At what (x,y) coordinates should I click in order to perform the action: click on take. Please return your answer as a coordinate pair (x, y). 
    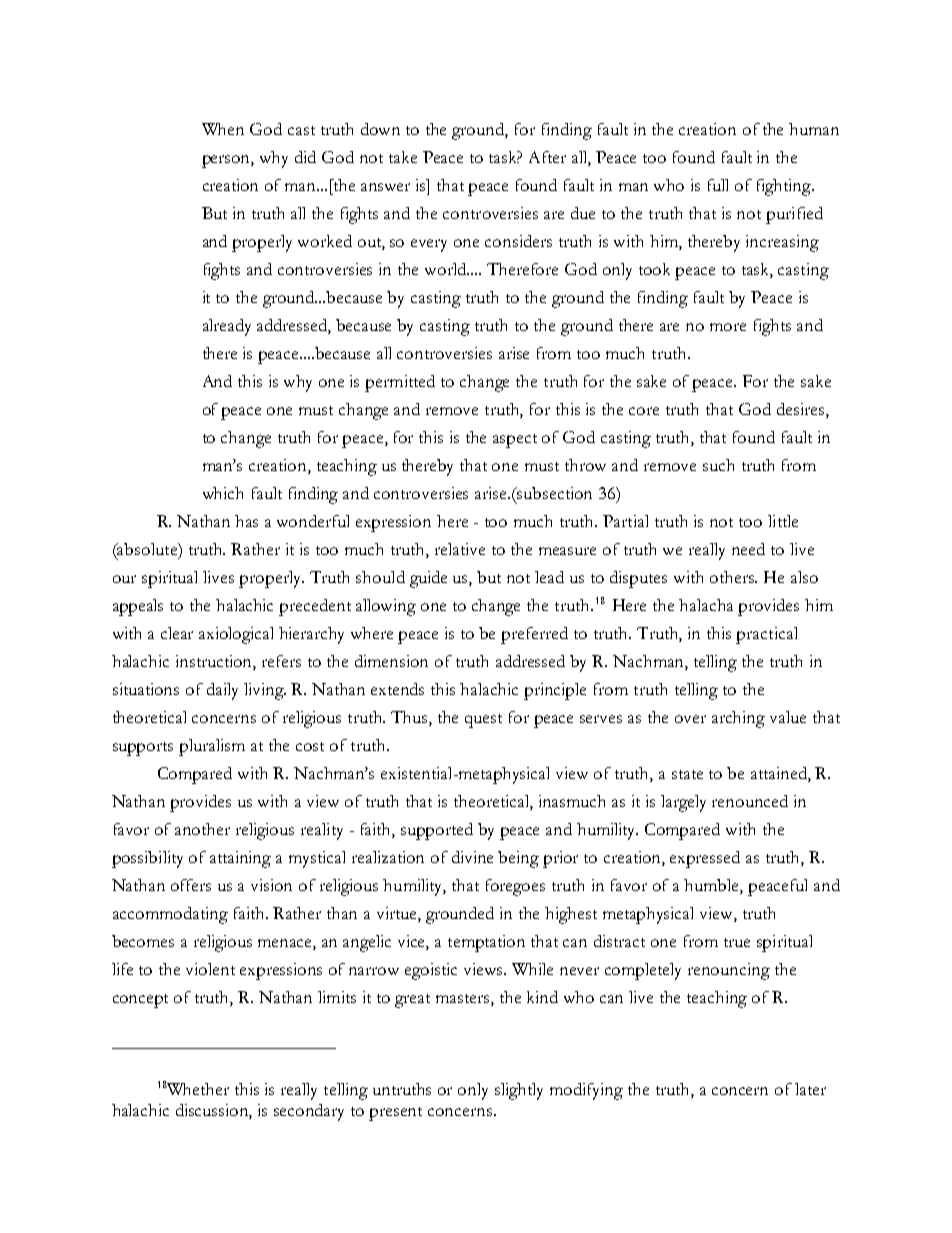
    Looking at the image, I should click on (403, 157).
